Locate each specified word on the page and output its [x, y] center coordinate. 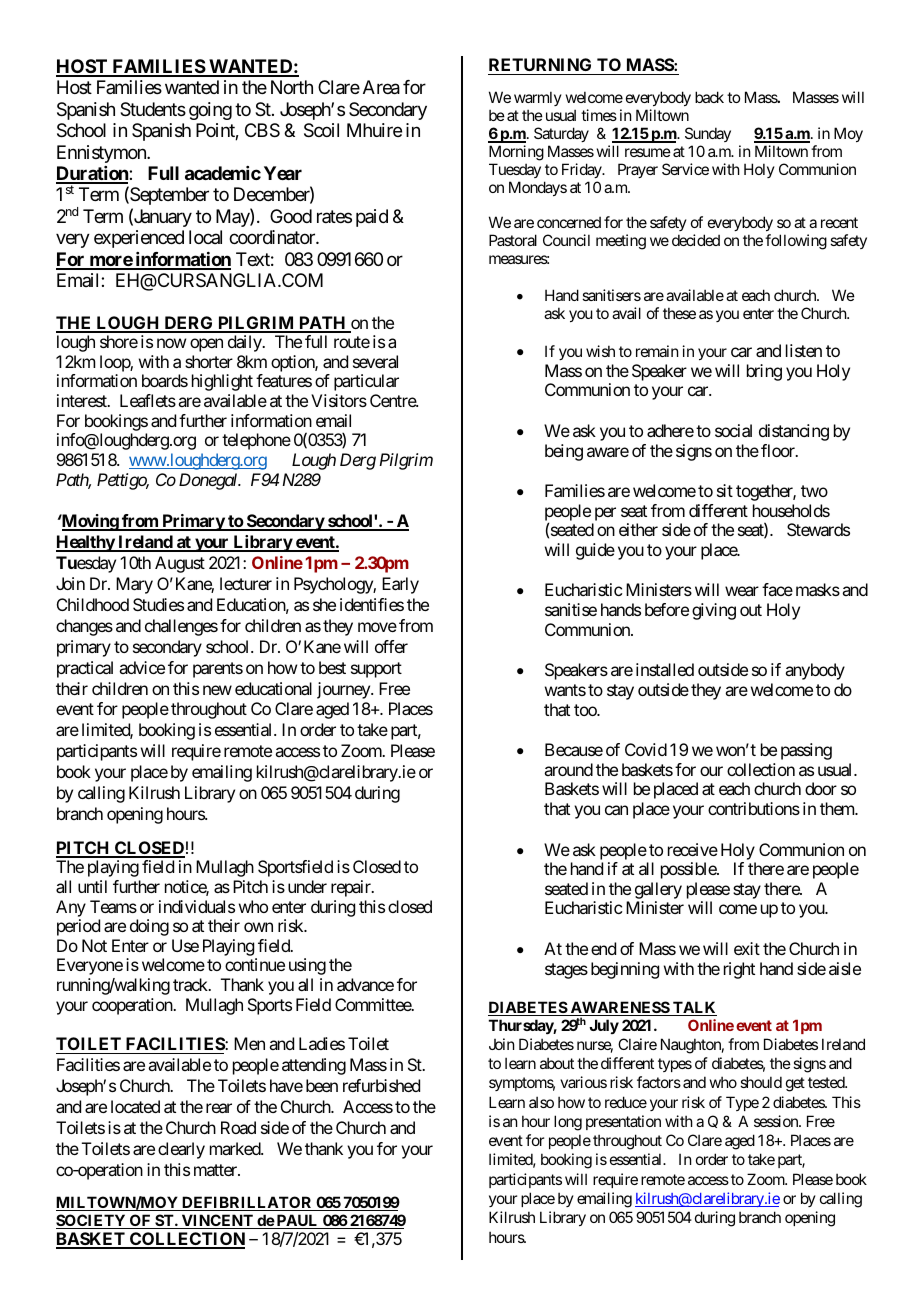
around [568, 769]
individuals [197, 906]
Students [153, 109]
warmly [538, 100]
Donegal [209, 481]
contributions [754, 808]
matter [216, 1170]
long [568, 1123]
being [564, 452]
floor [779, 450]
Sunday [708, 134]
